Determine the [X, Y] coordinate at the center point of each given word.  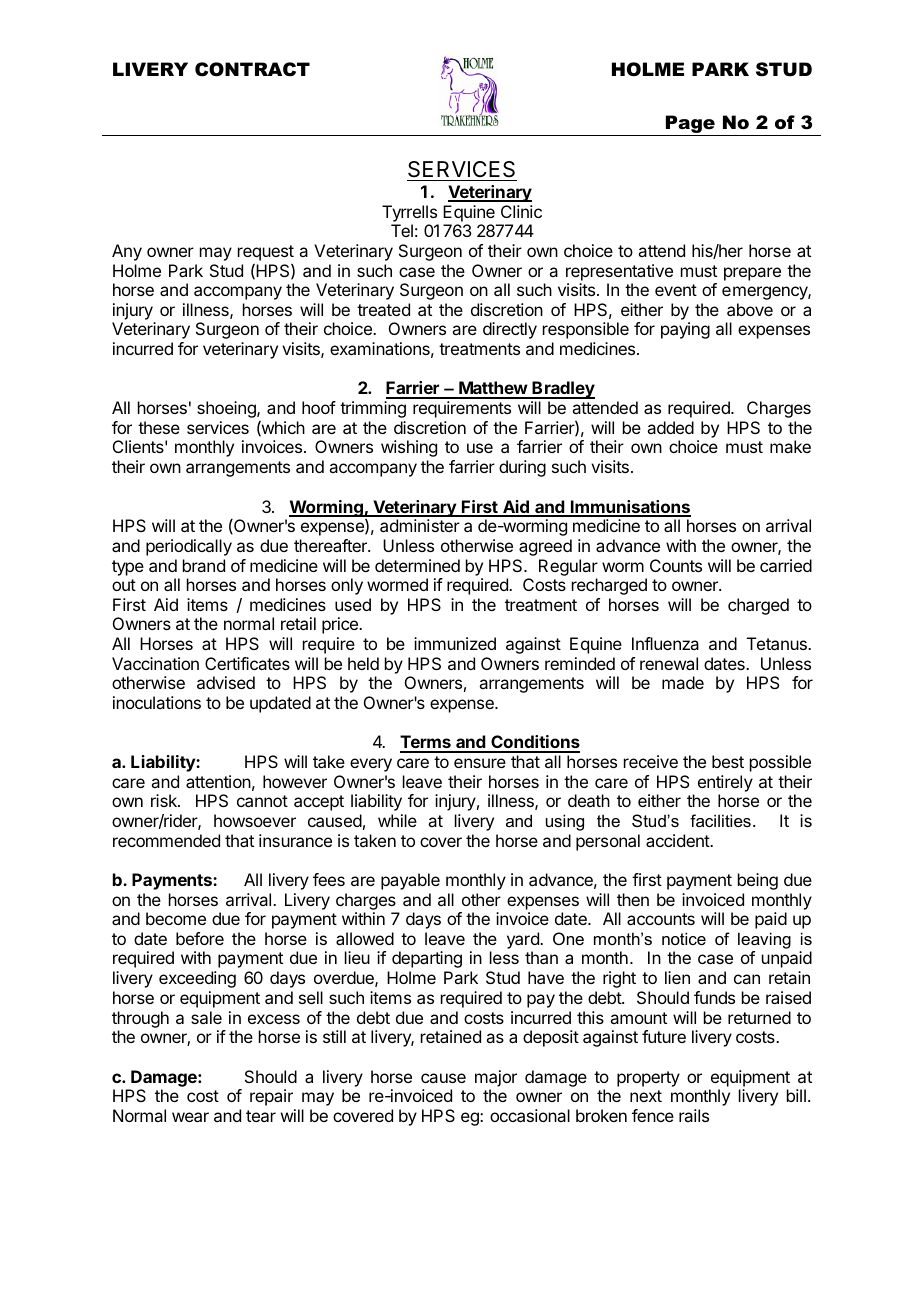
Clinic [521, 211]
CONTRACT [252, 69]
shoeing [227, 409]
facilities [720, 820]
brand [204, 565]
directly [510, 330]
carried [786, 565]
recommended [166, 840]
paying [685, 330]
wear [190, 1117]
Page [690, 124]
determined [417, 565]
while [397, 820]
